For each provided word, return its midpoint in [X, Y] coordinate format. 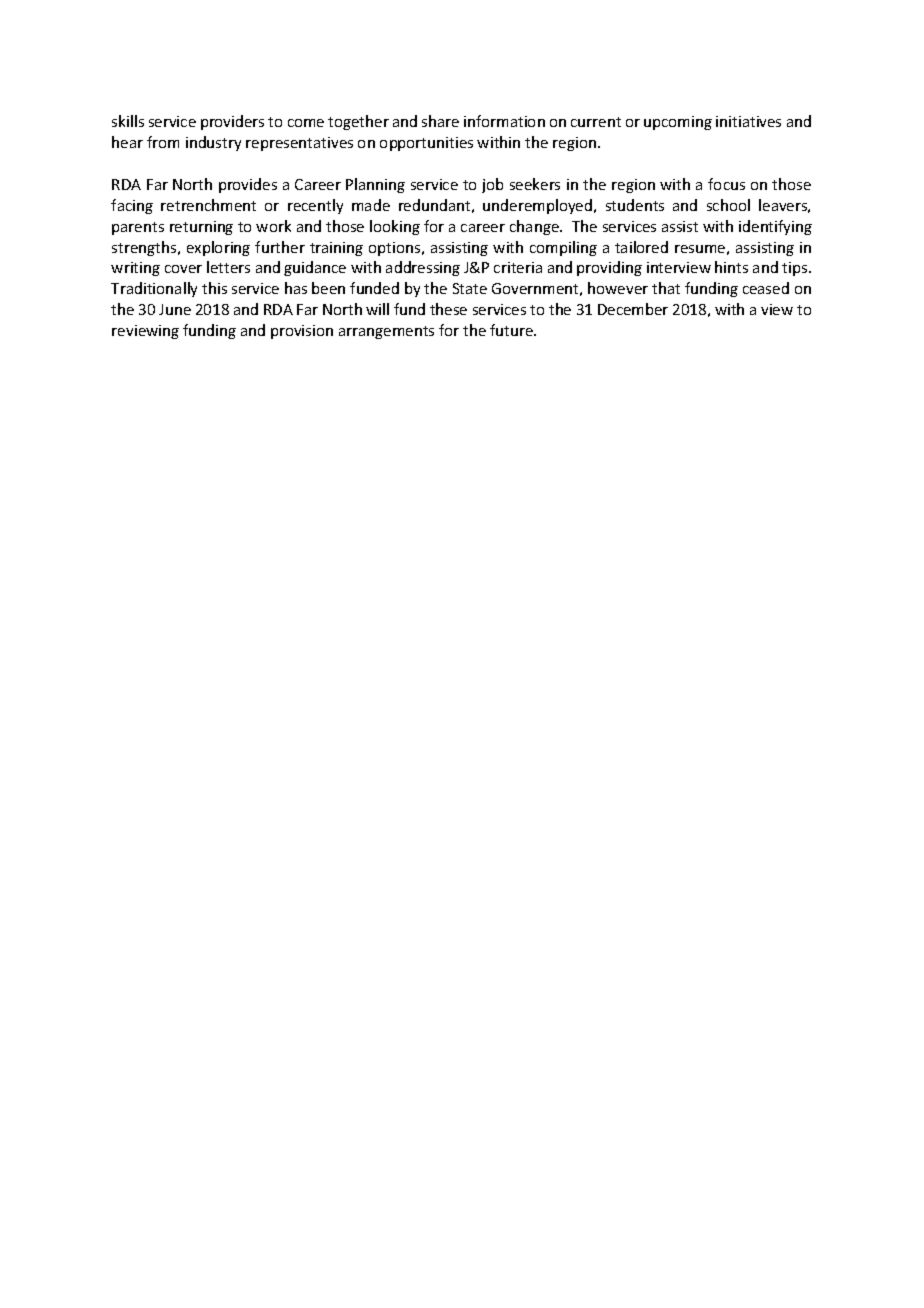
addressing [423, 268]
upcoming [678, 123]
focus [726, 184]
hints [731, 267]
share [440, 121]
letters [228, 267]
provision [302, 332]
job [492, 185]
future [512, 330]
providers [232, 122]
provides [248, 185]
